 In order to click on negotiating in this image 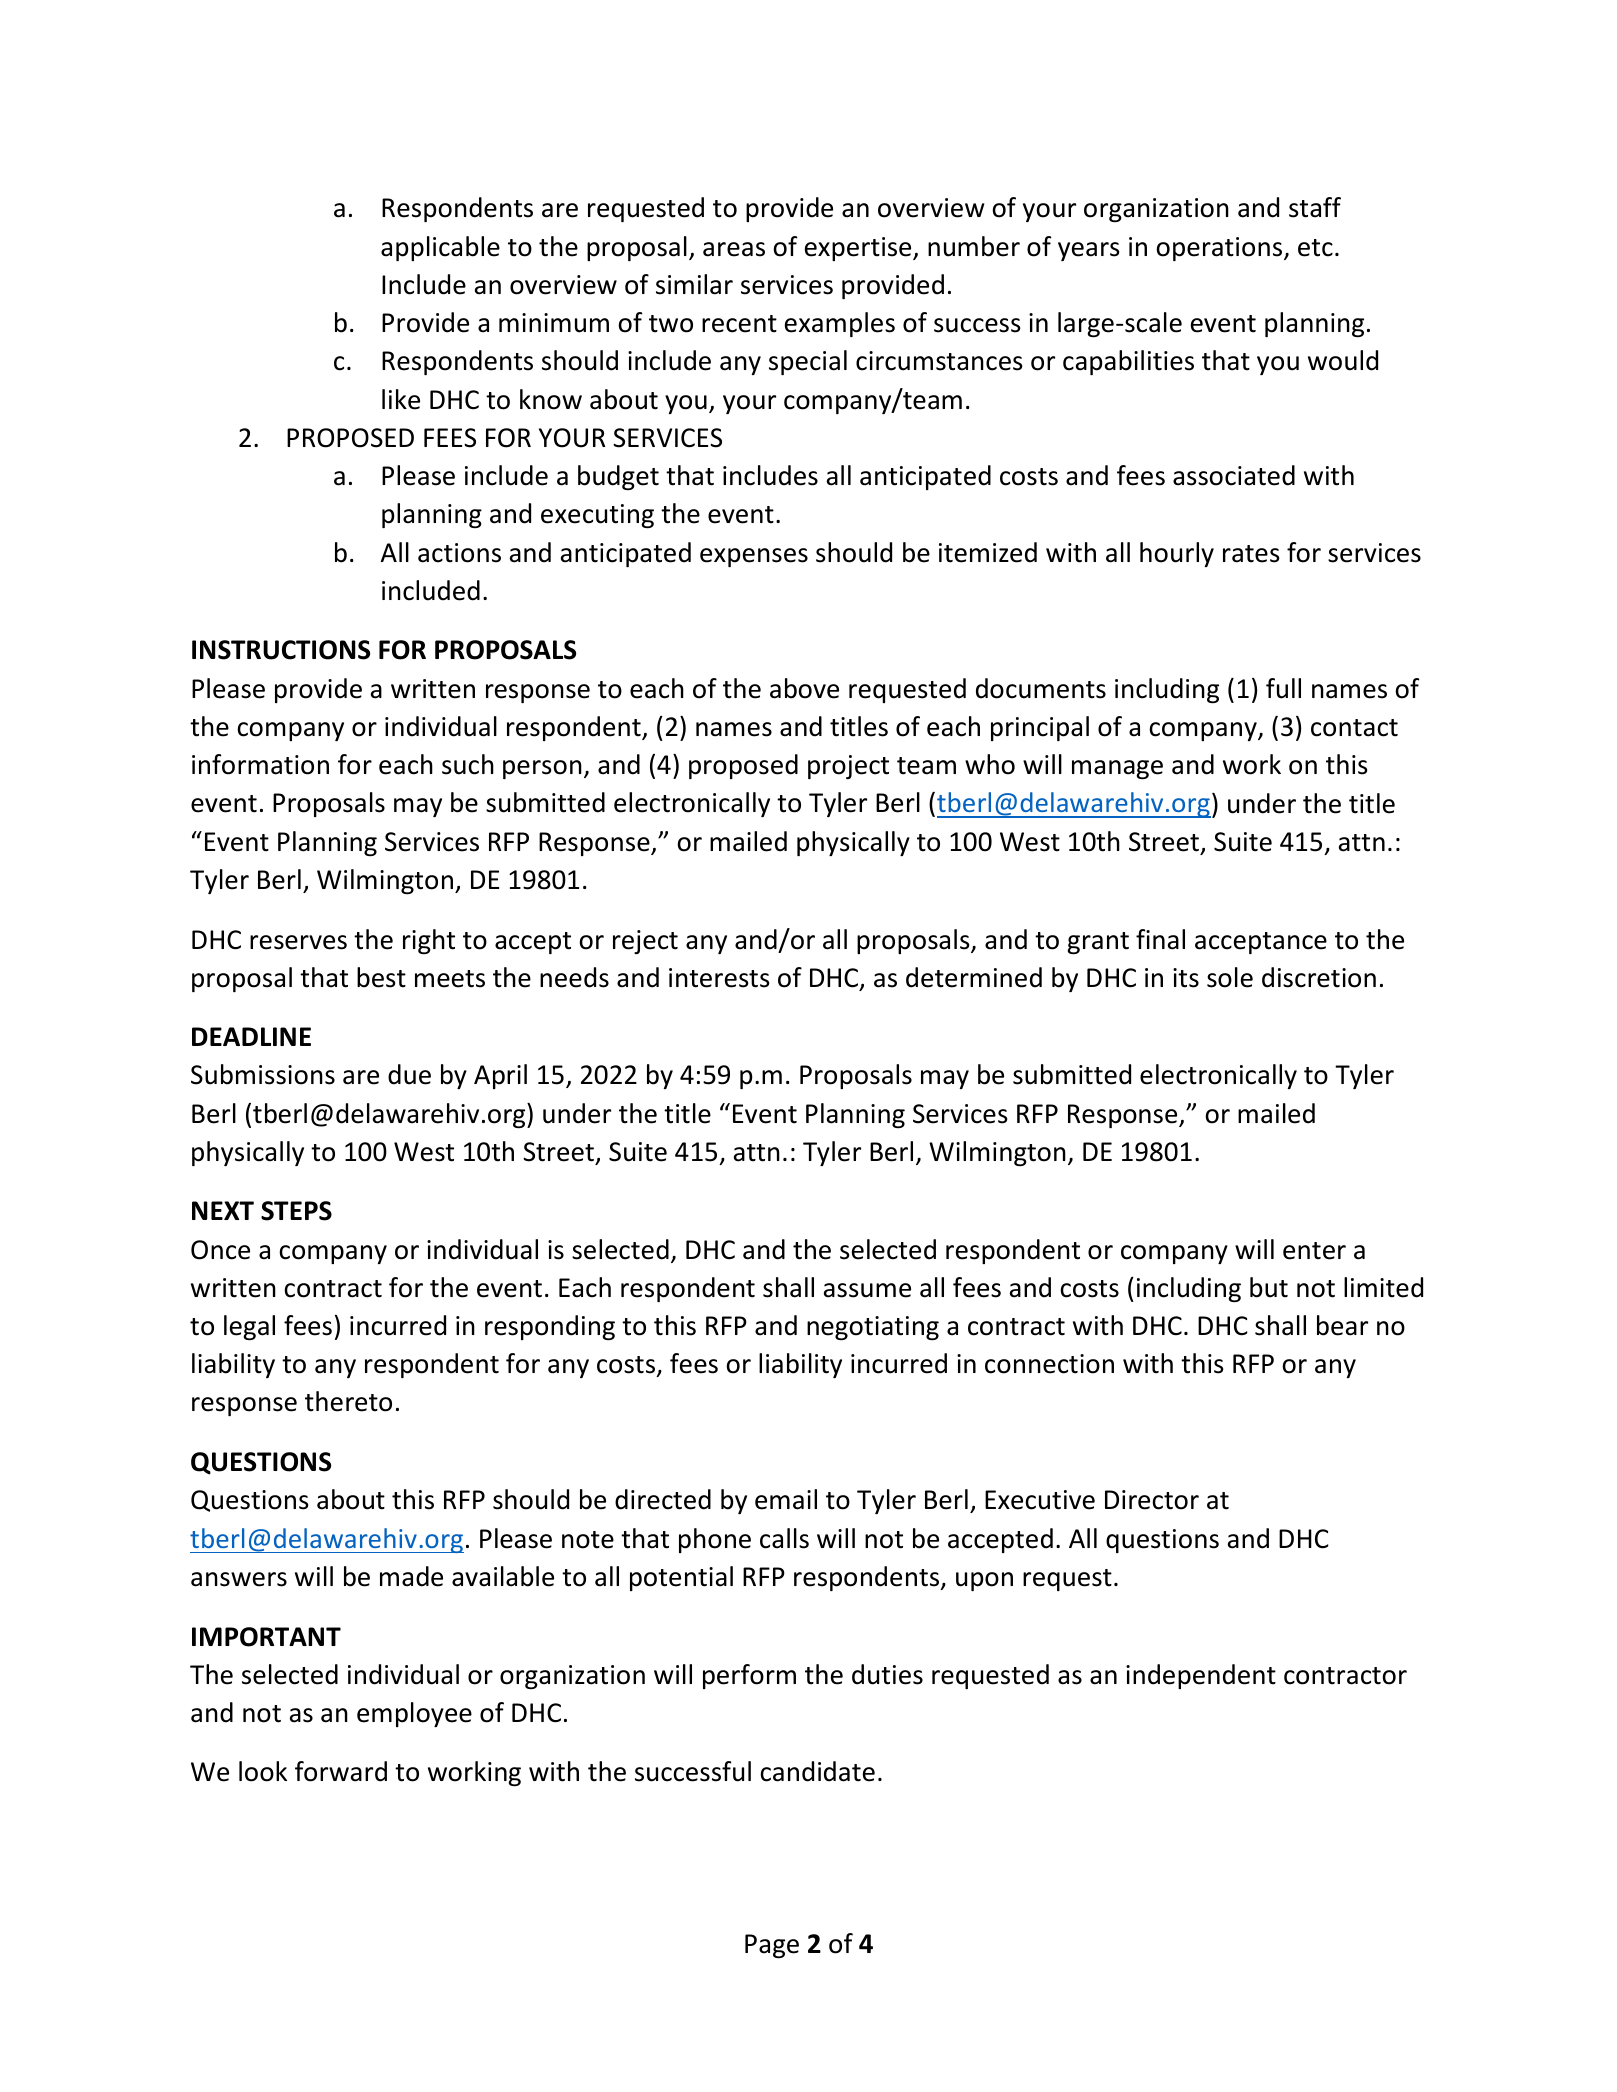, I will do `click(873, 1328)`.
